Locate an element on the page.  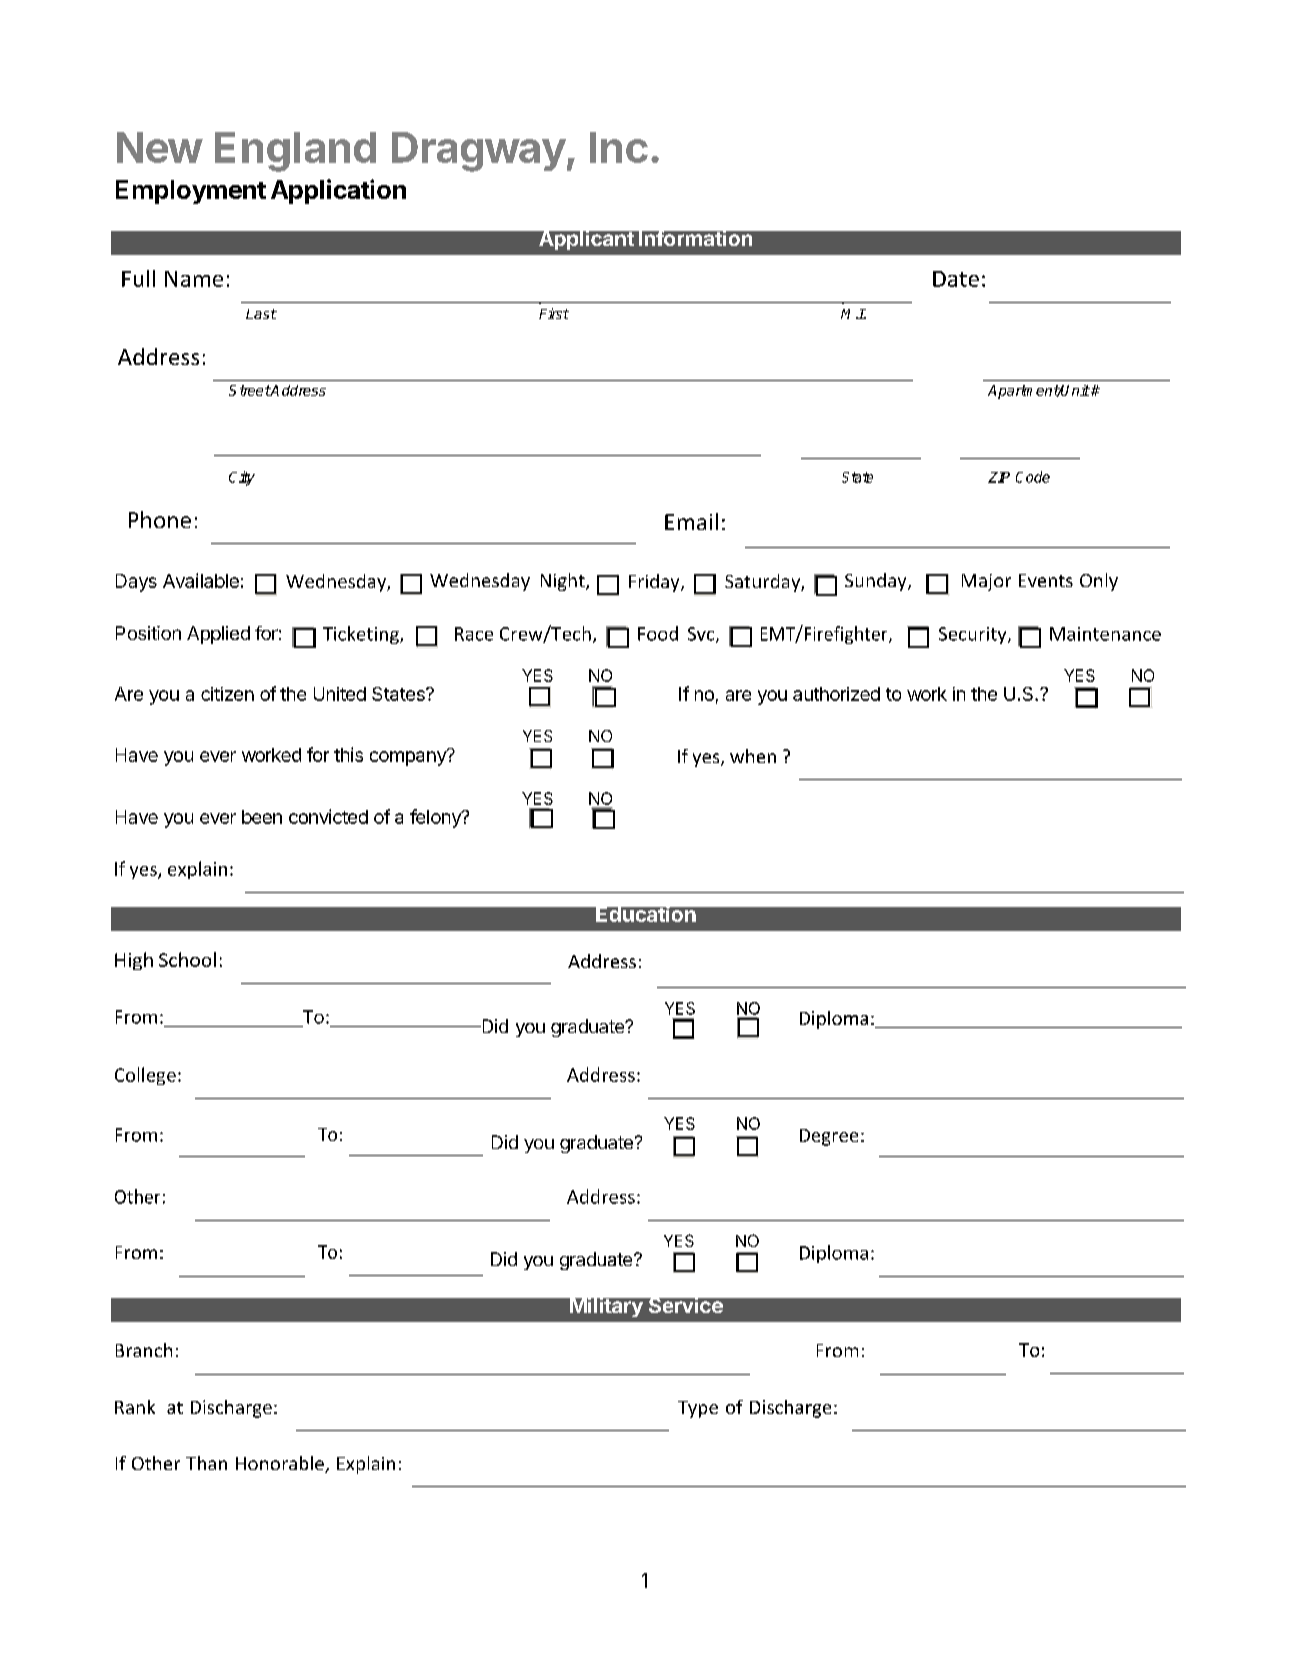
Type is located at coordinates (698, 1409).
